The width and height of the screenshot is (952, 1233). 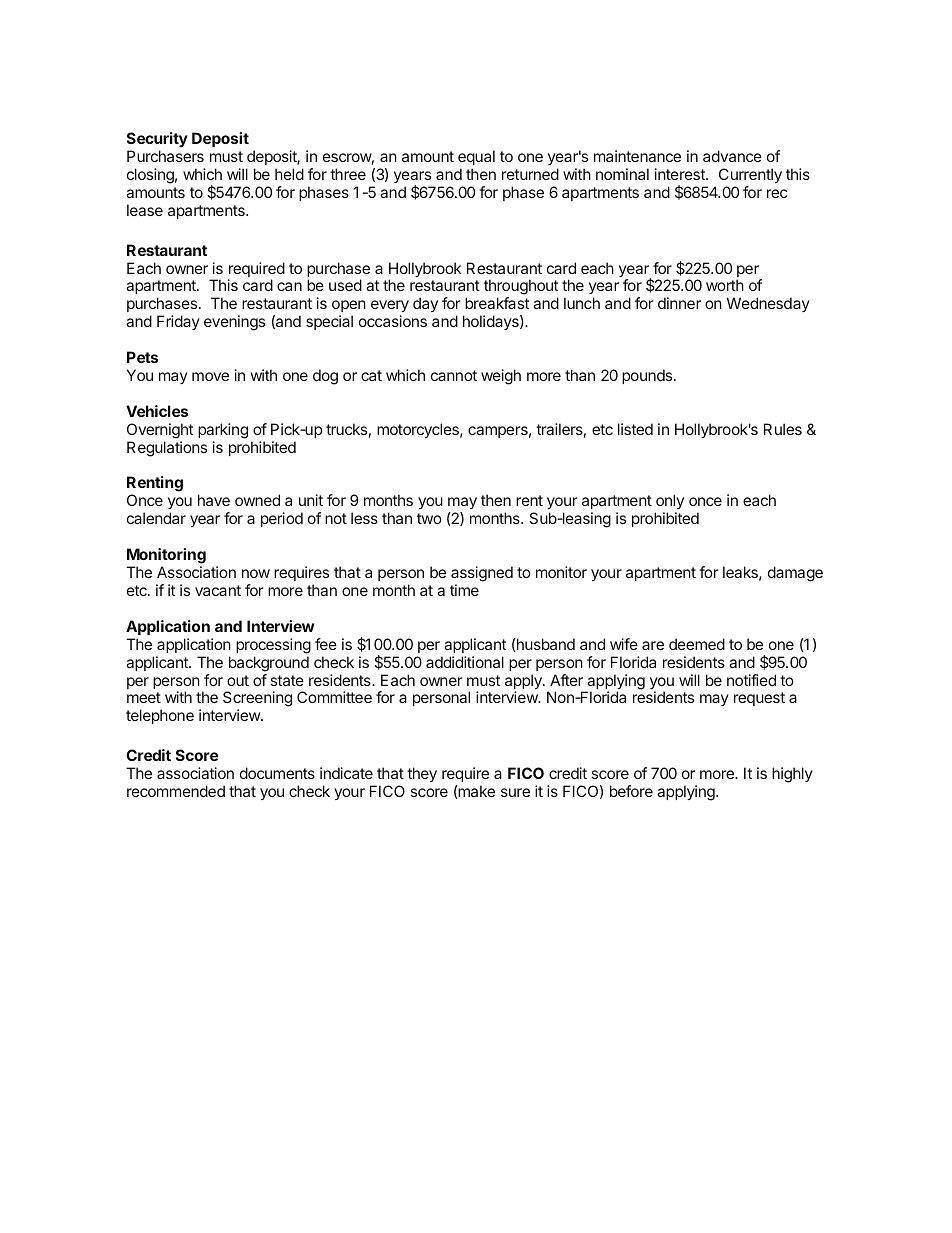 What do you see at coordinates (422, 774) in the screenshot?
I see `they` at bounding box center [422, 774].
